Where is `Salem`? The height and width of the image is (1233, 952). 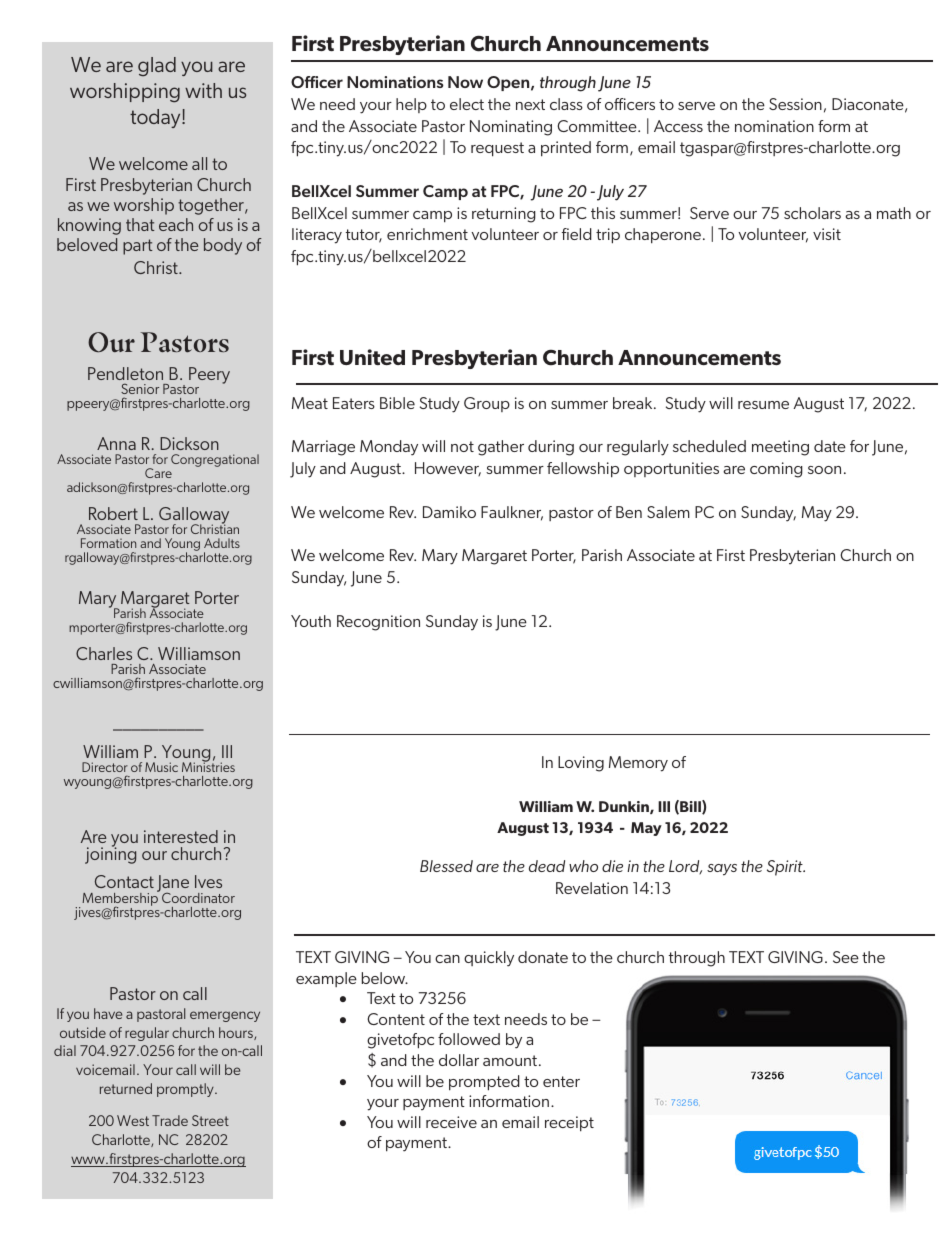
Salem is located at coordinates (668, 512).
